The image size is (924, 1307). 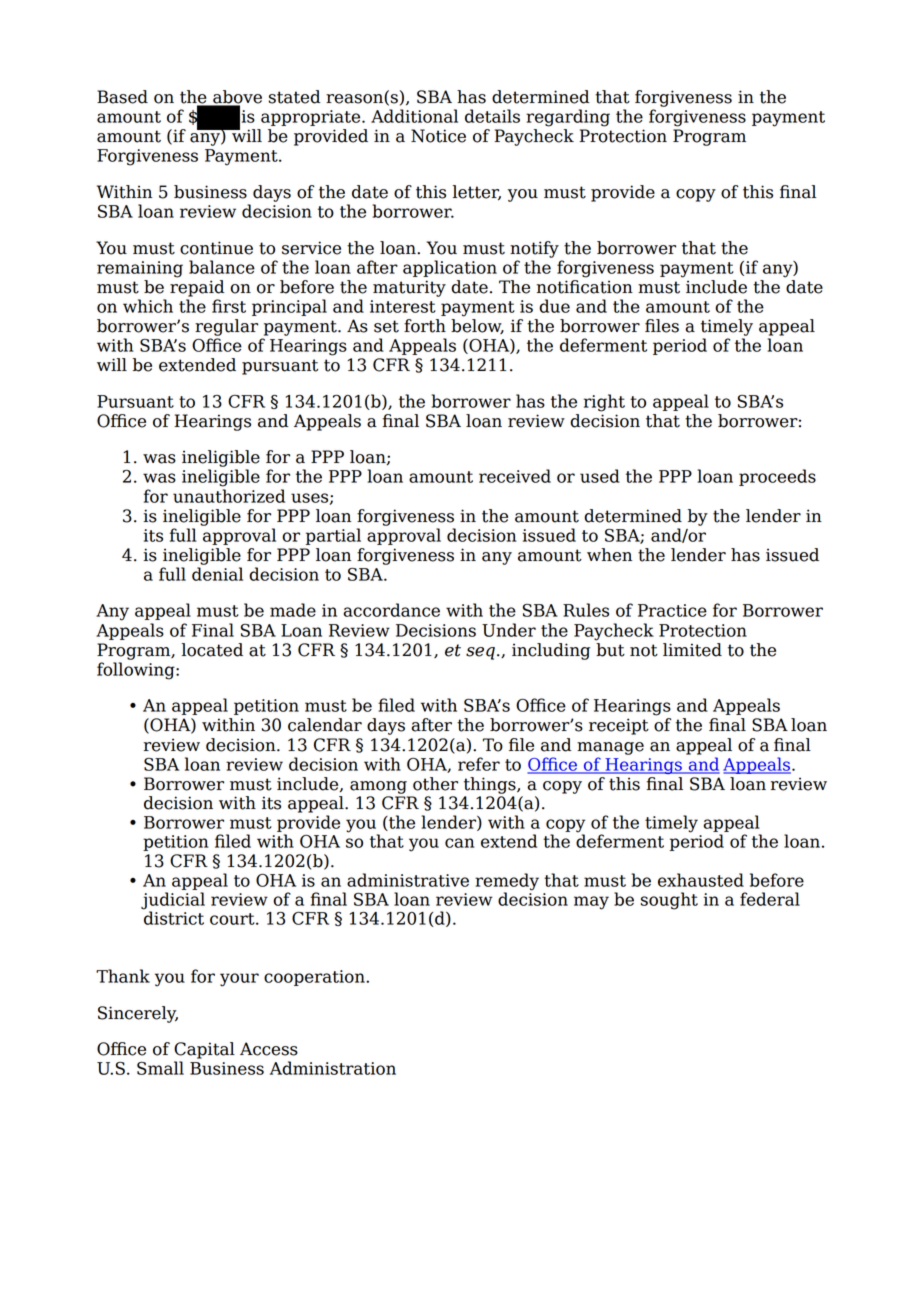 What do you see at coordinates (122, 97) in the screenshot?
I see `Based` at bounding box center [122, 97].
